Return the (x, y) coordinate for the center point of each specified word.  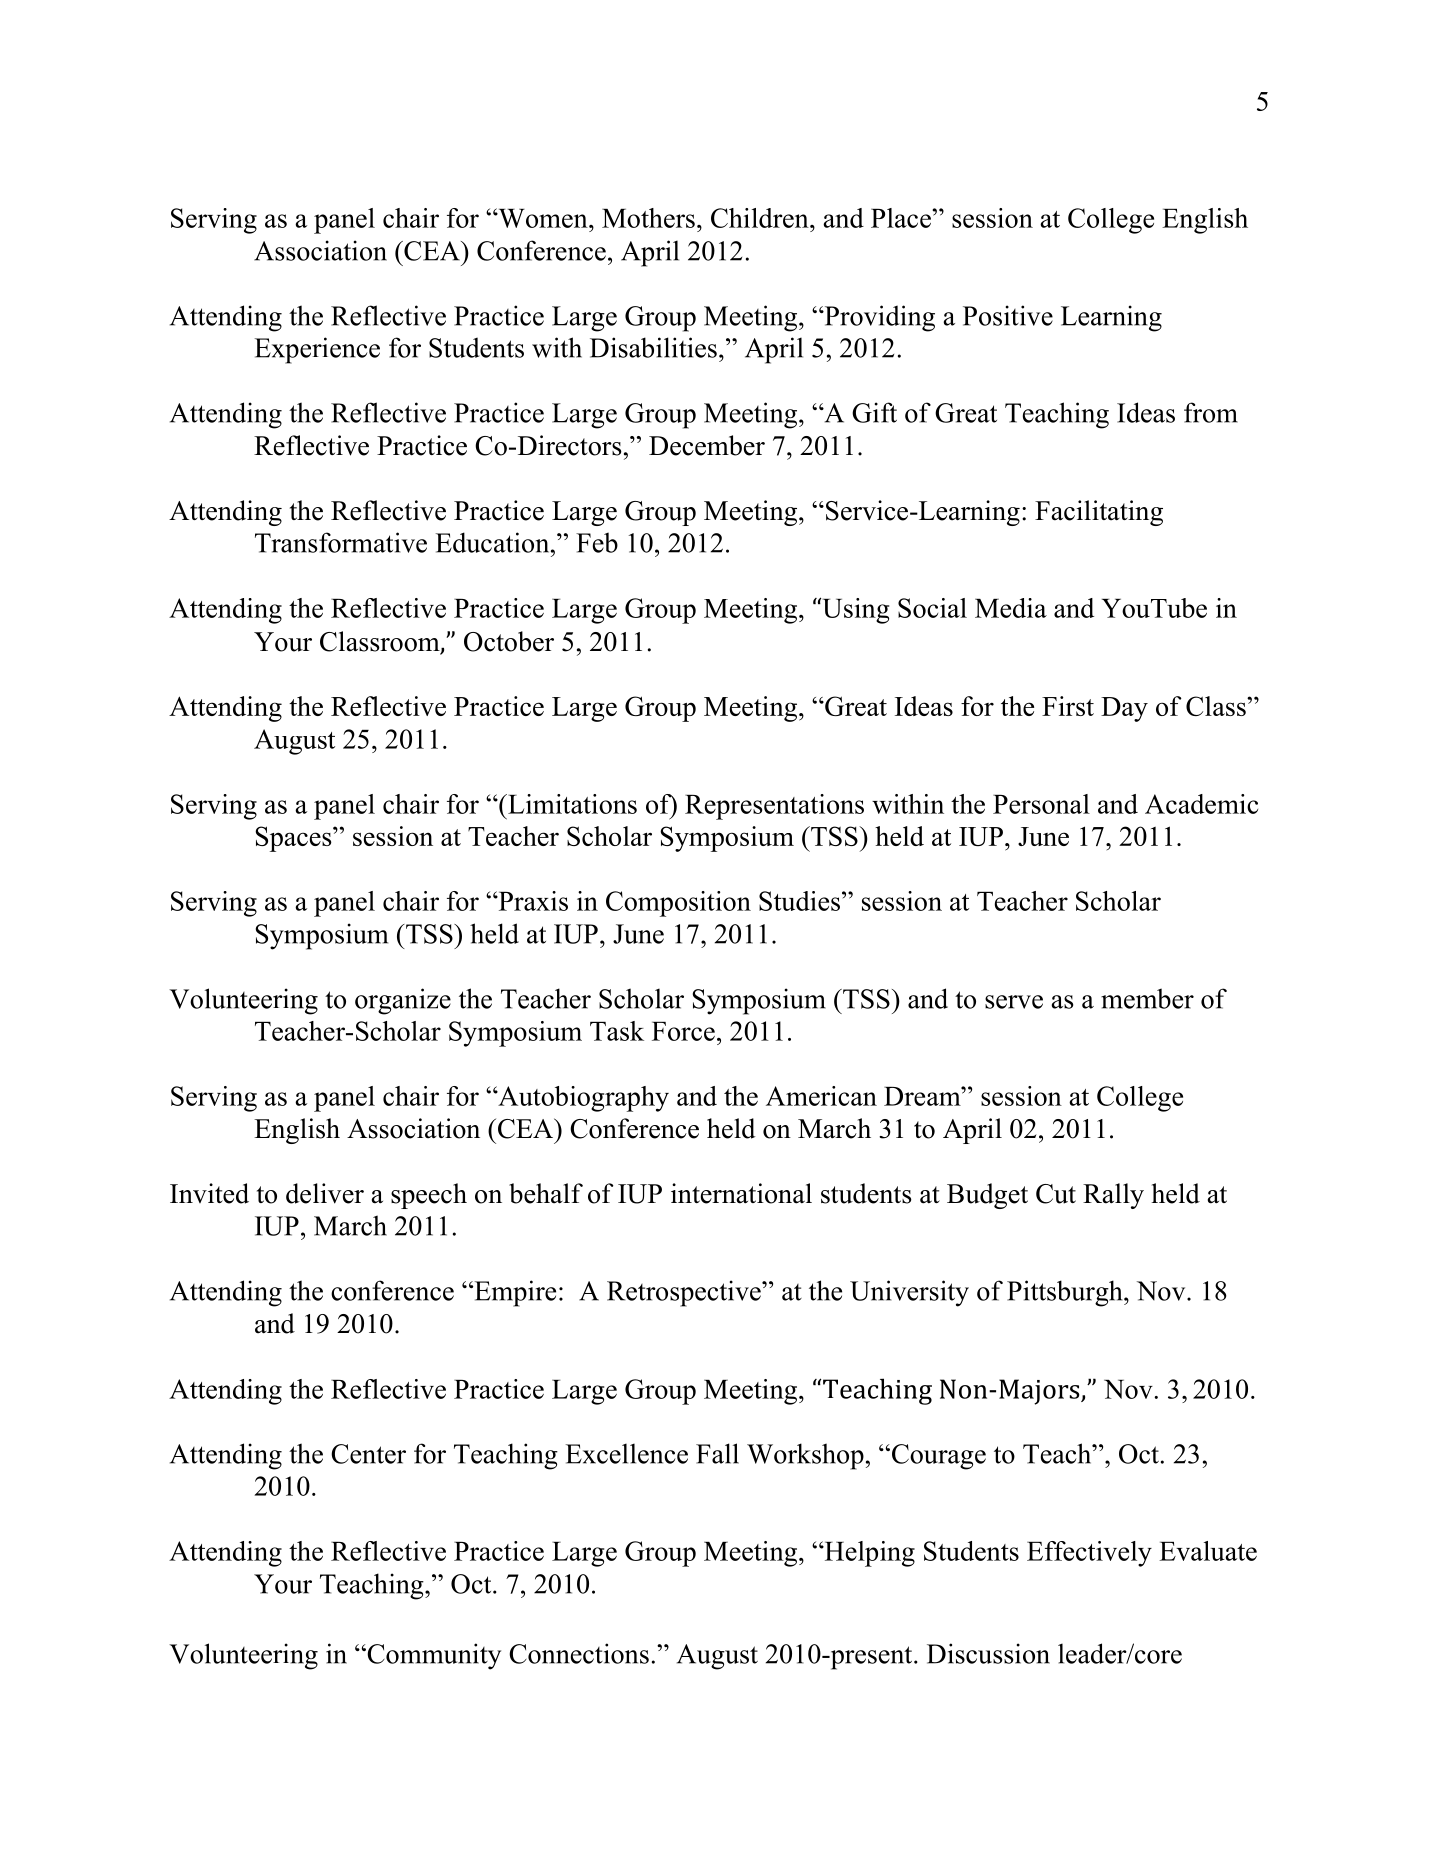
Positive (1008, 315)
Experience (317, 350)
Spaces (294, 839)
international (741, 1193)
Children (761, 218)
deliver (325, 1193)
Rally (1113, 1196)
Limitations (571, 804)
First (1068, 706)
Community (433, 1656)
